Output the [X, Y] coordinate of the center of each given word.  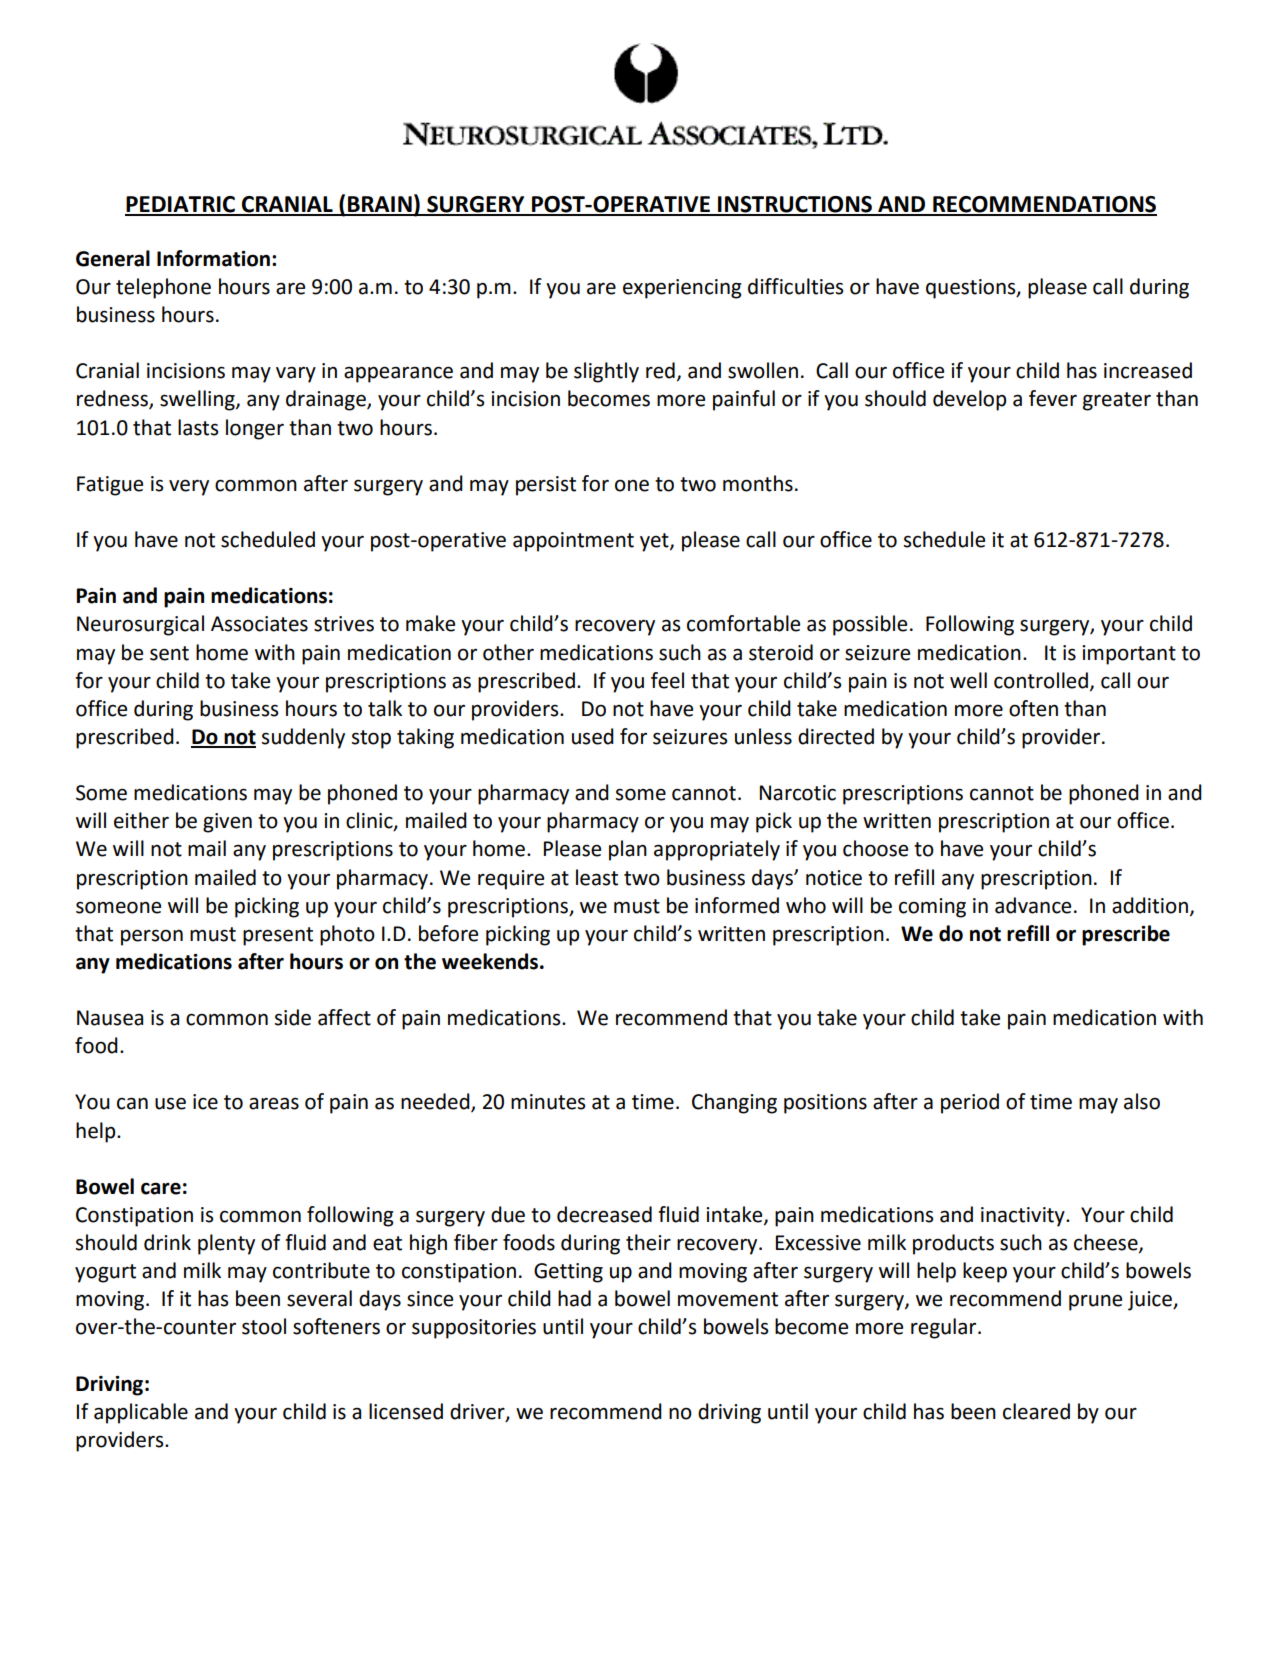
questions [972, 289]
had [574, 1298]
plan [628, 850]
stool [264, 1326]
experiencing [682, 289]
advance [1033, 905]
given [227, 823]
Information [213, 258]
